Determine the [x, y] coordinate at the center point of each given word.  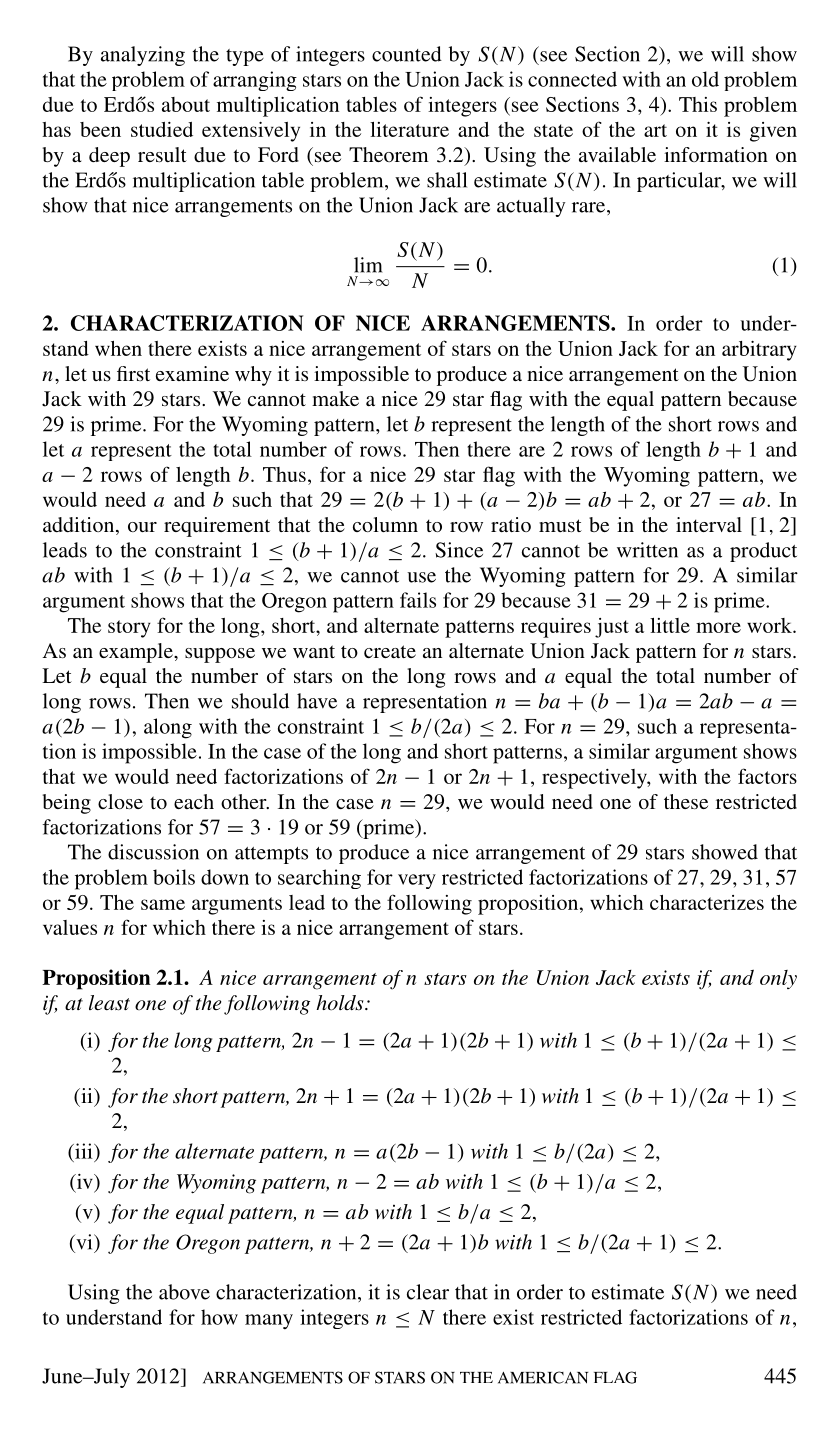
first [133, 373]
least [109, 1003]
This [698, 104]
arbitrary [759, 351]
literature [409, 129]
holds [341, 1003]
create [390, 651]
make [335, 398]
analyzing [143, 56]
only [778, 979]
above [184, 1292]
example [137, 653]
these [686, 801]
